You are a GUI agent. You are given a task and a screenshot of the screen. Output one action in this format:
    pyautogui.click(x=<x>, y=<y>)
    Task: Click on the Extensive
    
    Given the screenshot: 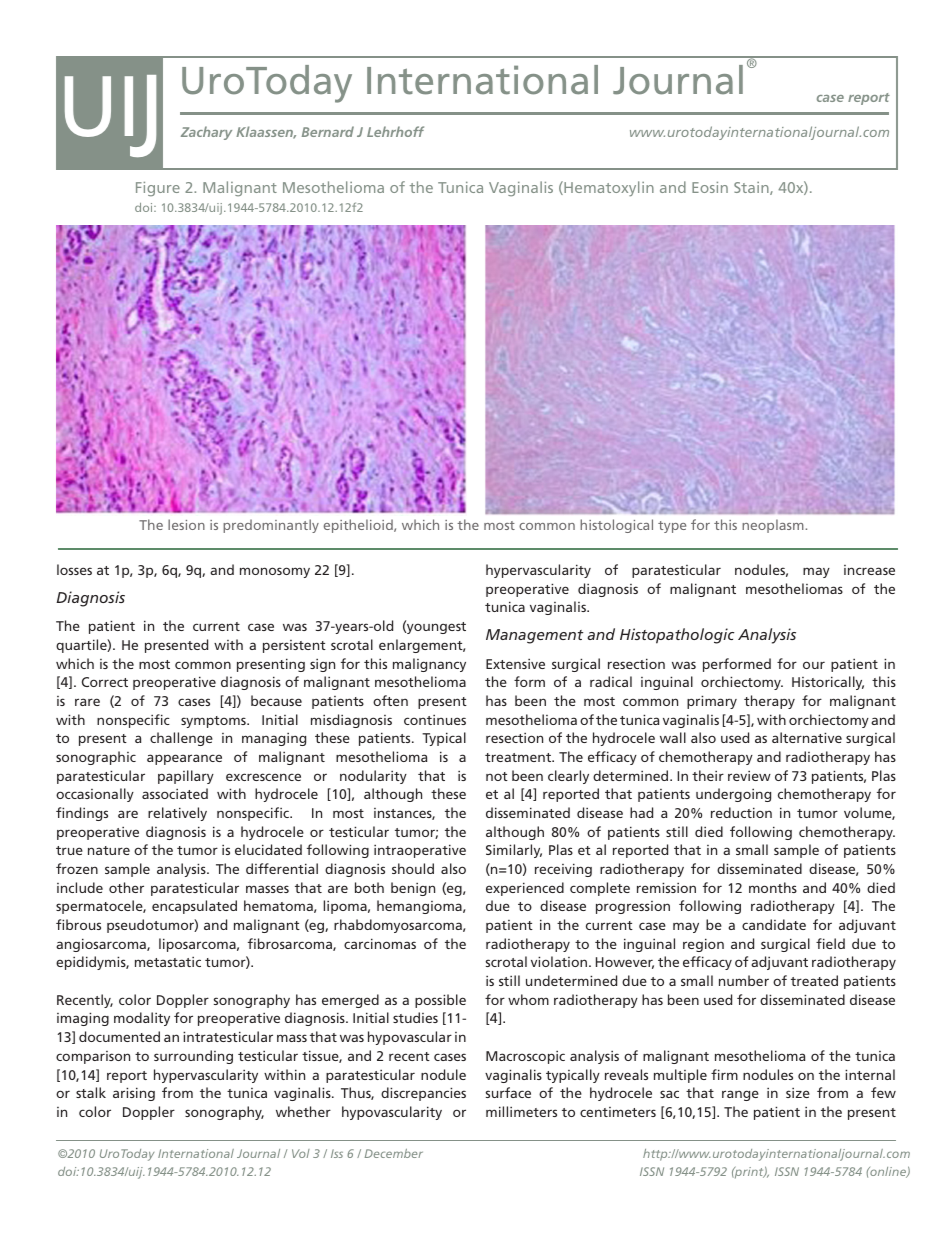 What is the action you would take?
    pyautogui.click(x=515, y=663)
